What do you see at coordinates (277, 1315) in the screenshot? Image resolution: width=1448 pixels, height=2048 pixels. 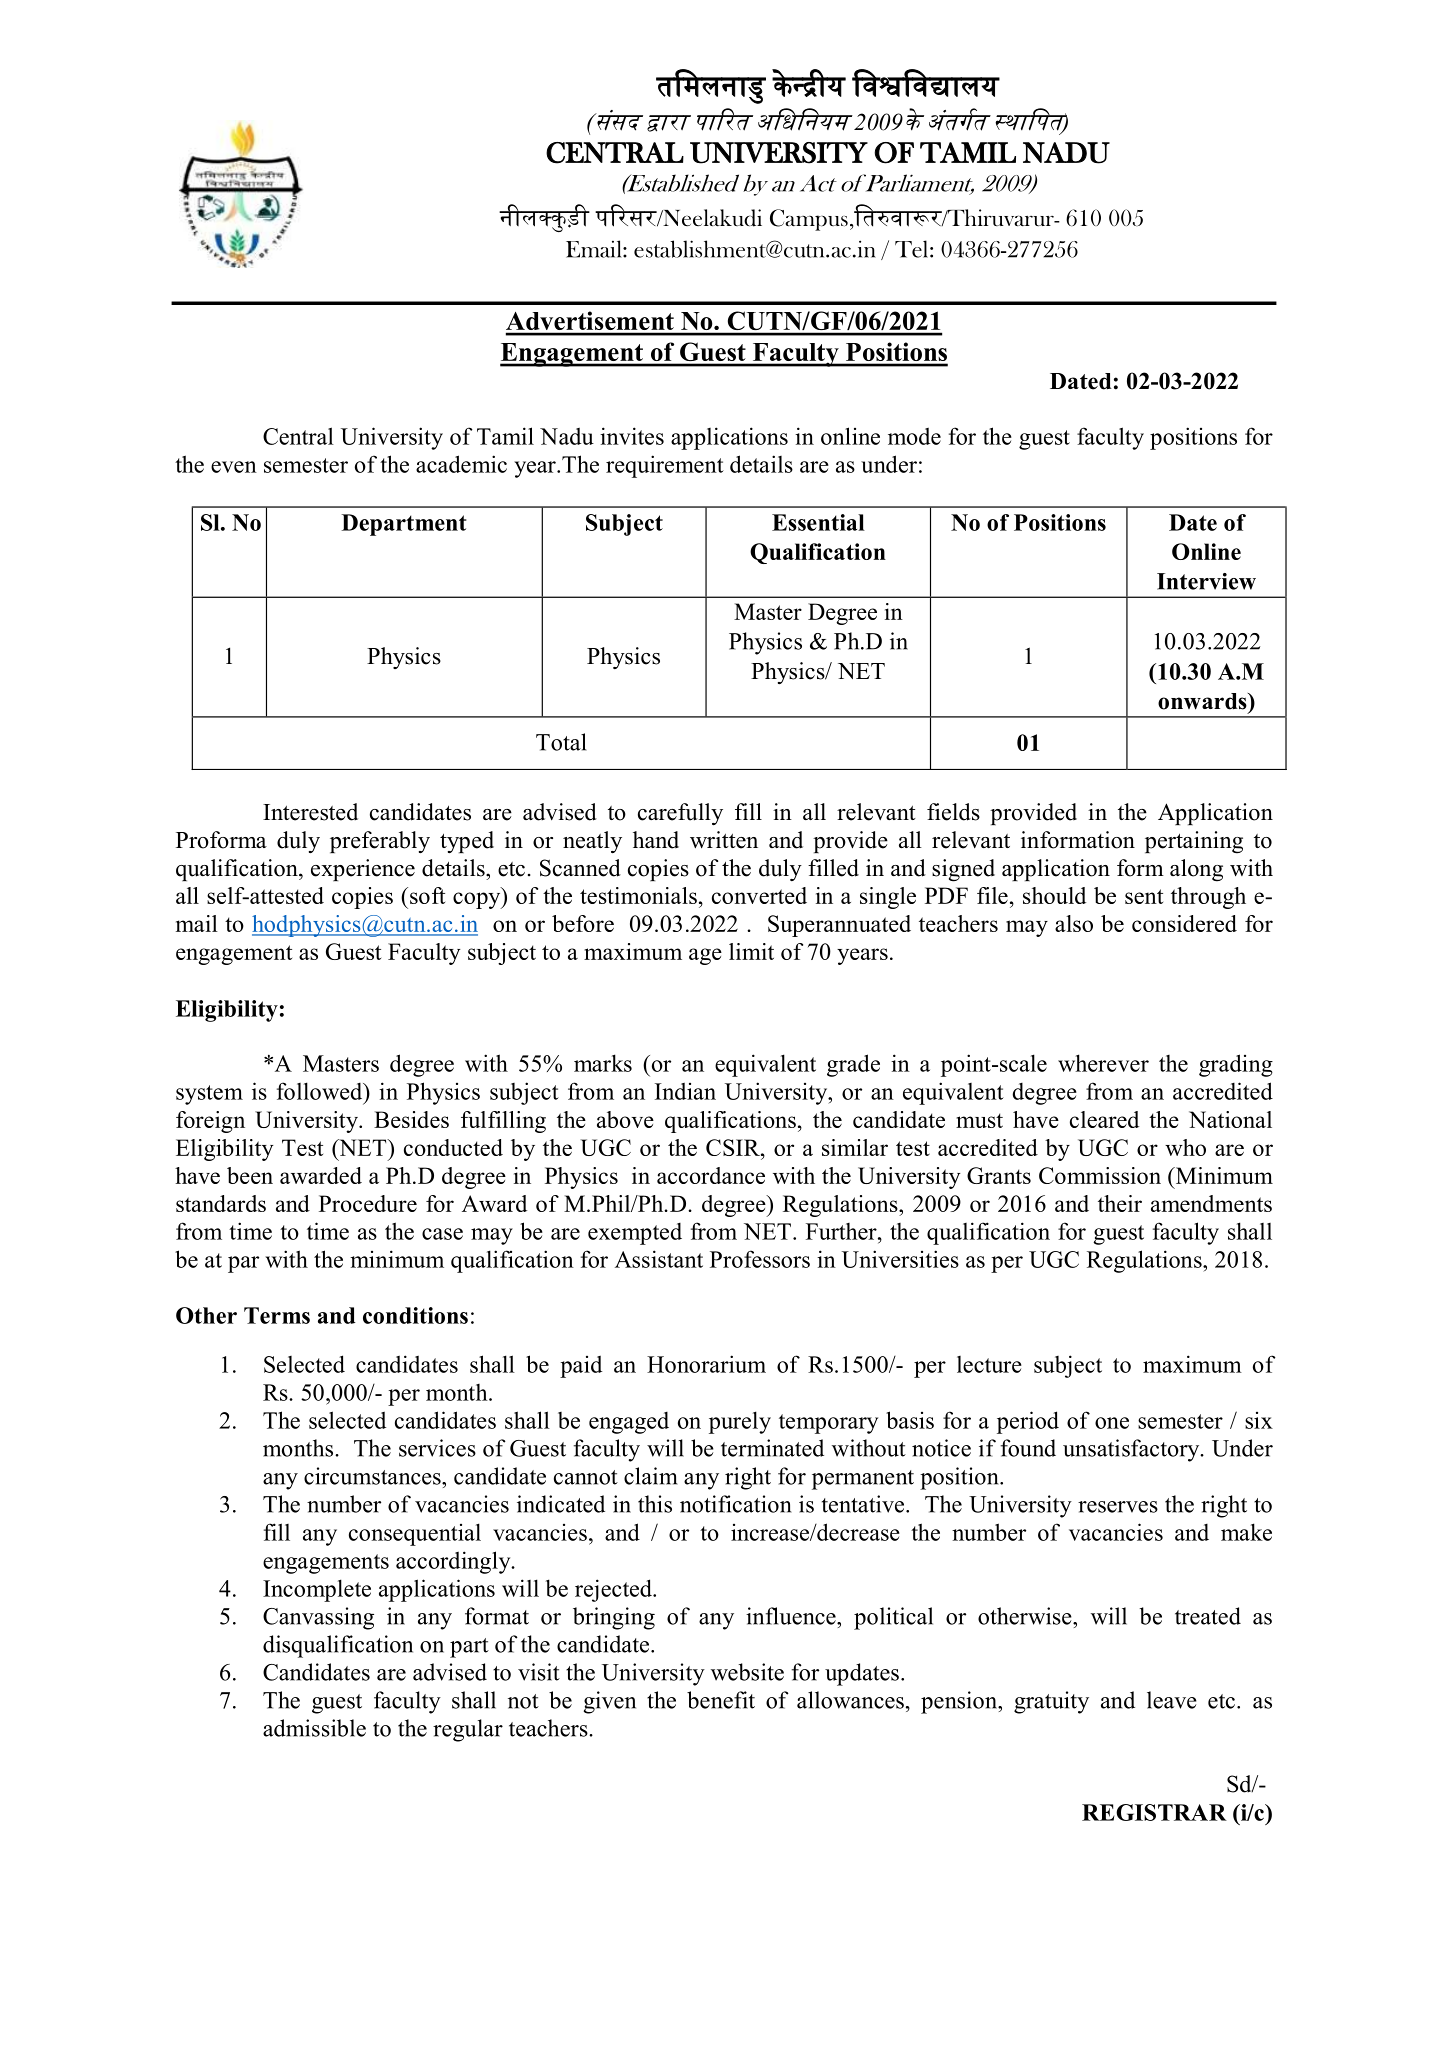 I see `Terms` at bounding box center [277, 1315].
